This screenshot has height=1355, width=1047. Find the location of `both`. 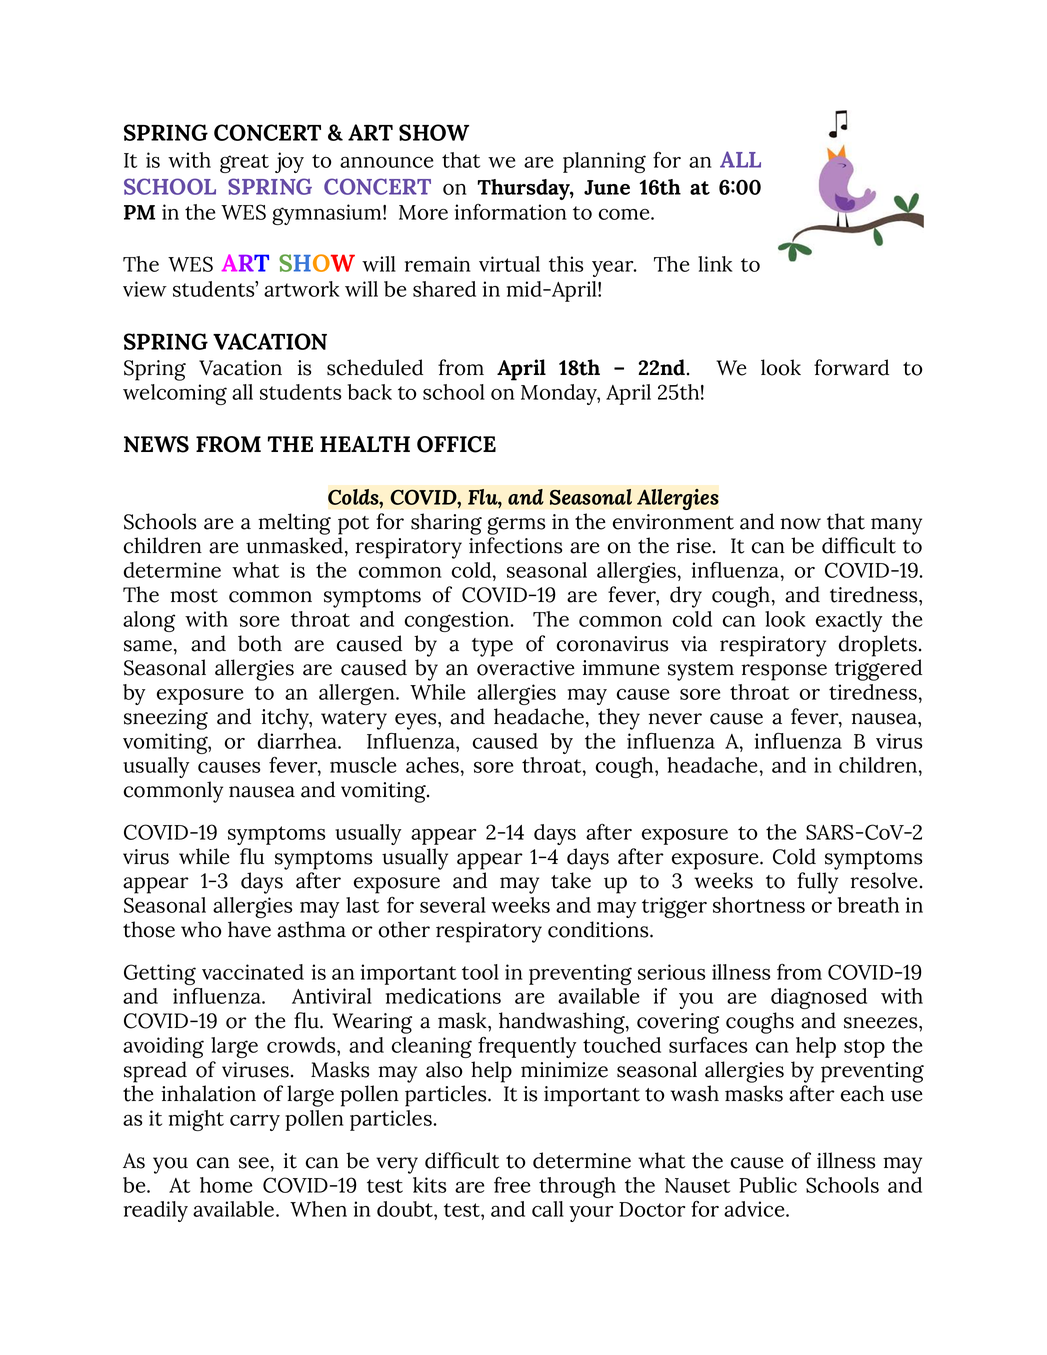

both is located at coordinates (260, 643).
